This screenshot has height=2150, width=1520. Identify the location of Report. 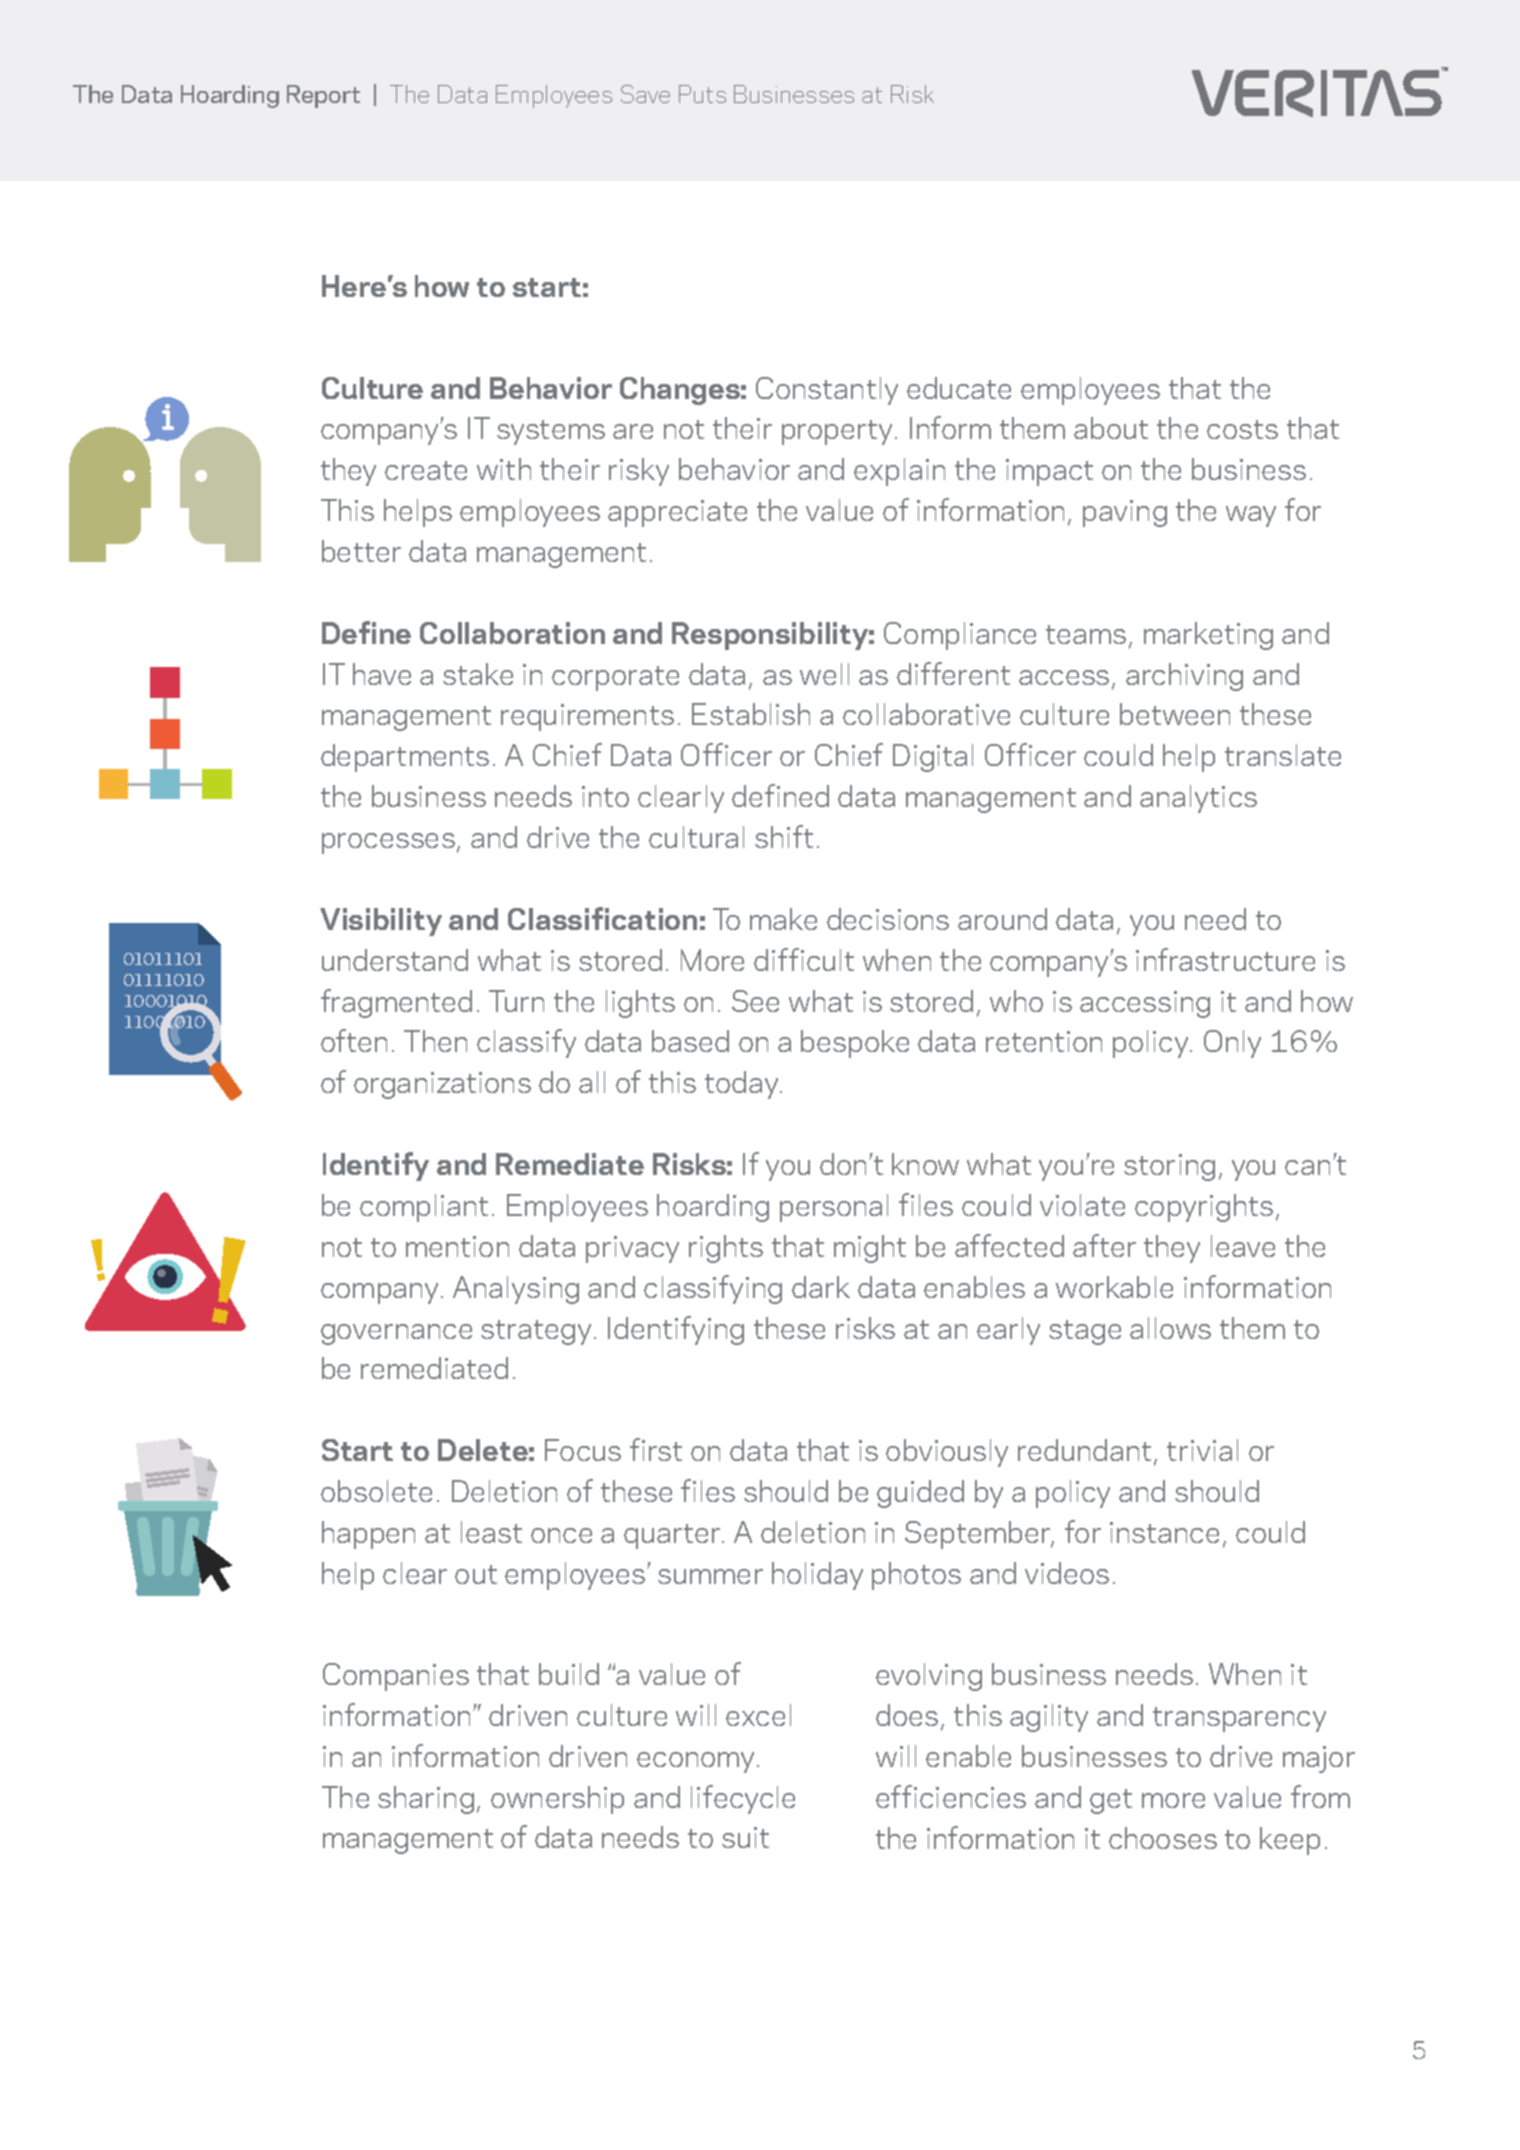
(323, 96).
